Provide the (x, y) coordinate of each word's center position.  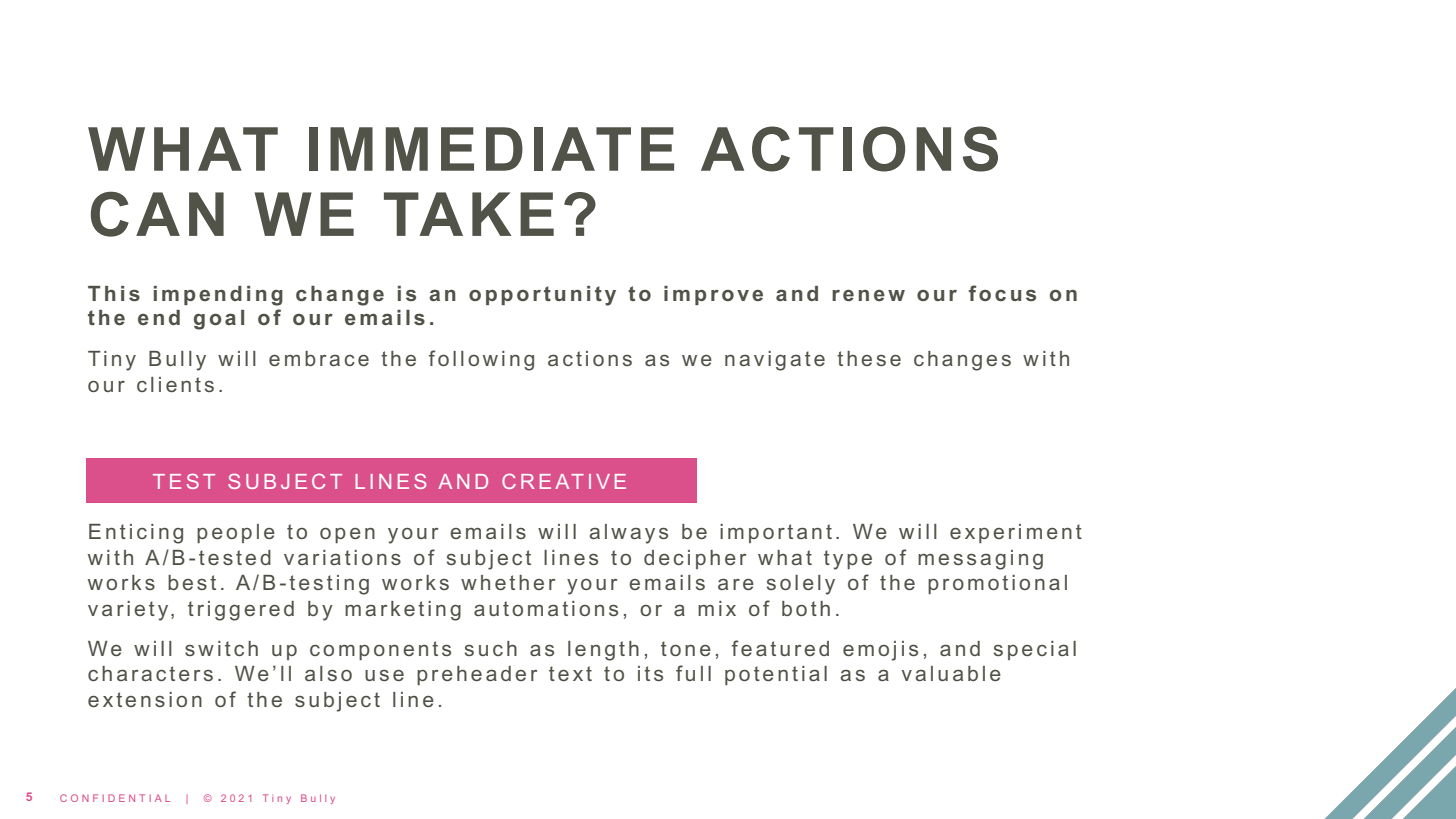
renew (868, 295)
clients (175, 384)
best (192, 582)
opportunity (542, 296)
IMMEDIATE (491, 149)
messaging (980, 560)
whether (508, 582)
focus (1002, 293)
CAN (157, 214)
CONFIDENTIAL (115, 798)
